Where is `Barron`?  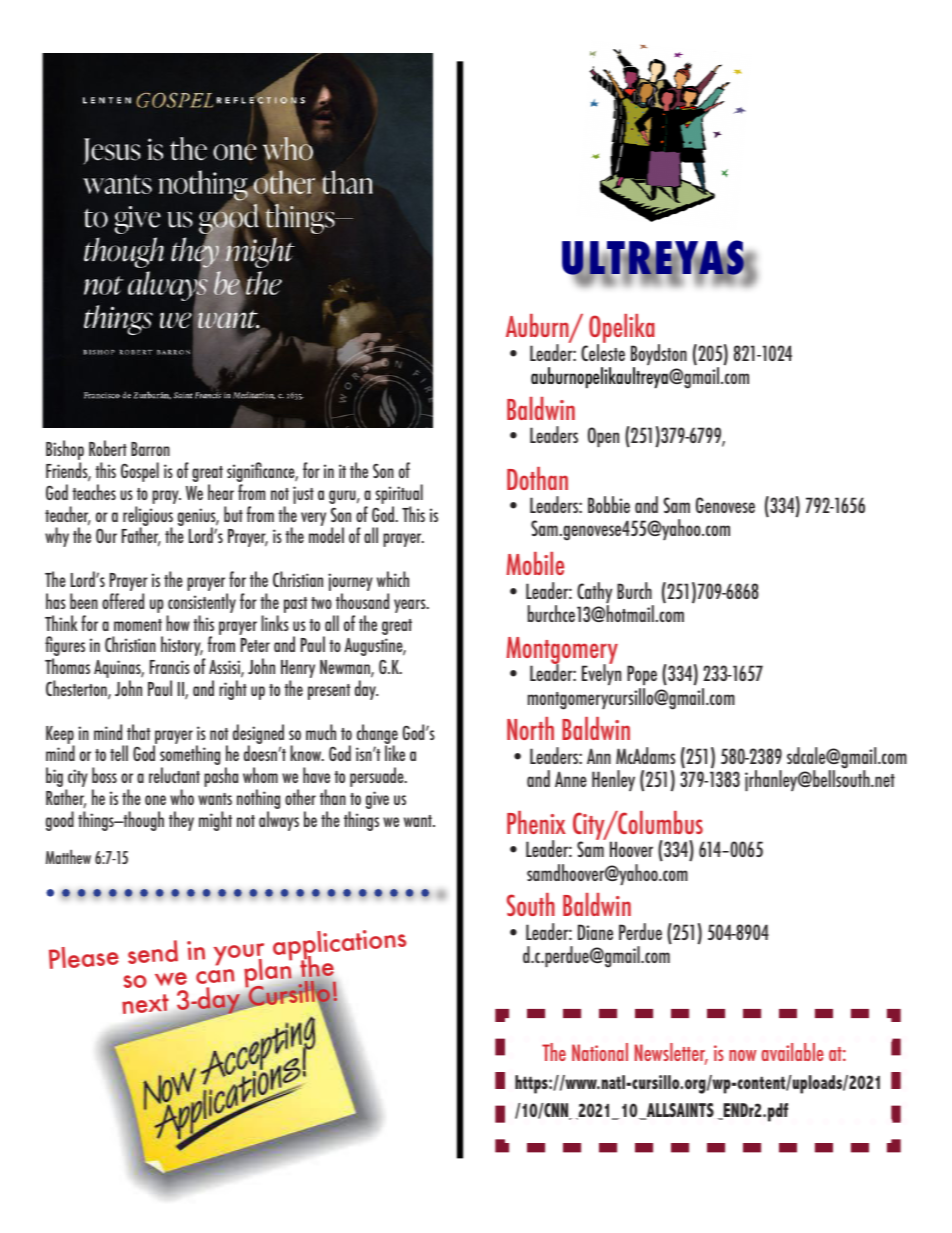
Barron is located at coordinates (150, 449).
